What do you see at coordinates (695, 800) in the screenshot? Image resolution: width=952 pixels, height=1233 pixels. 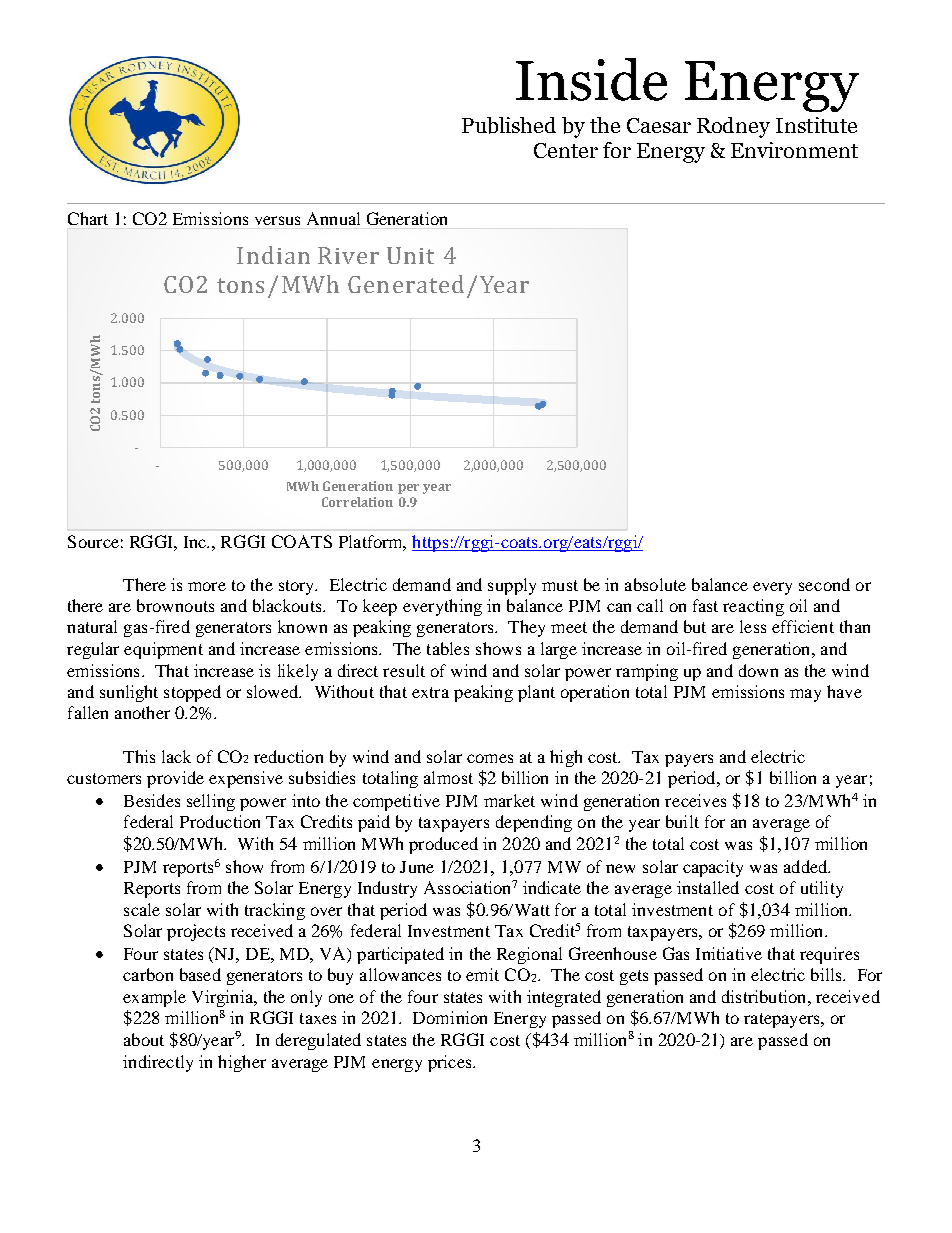 I see `receives` at bounding box center [695, 800].
